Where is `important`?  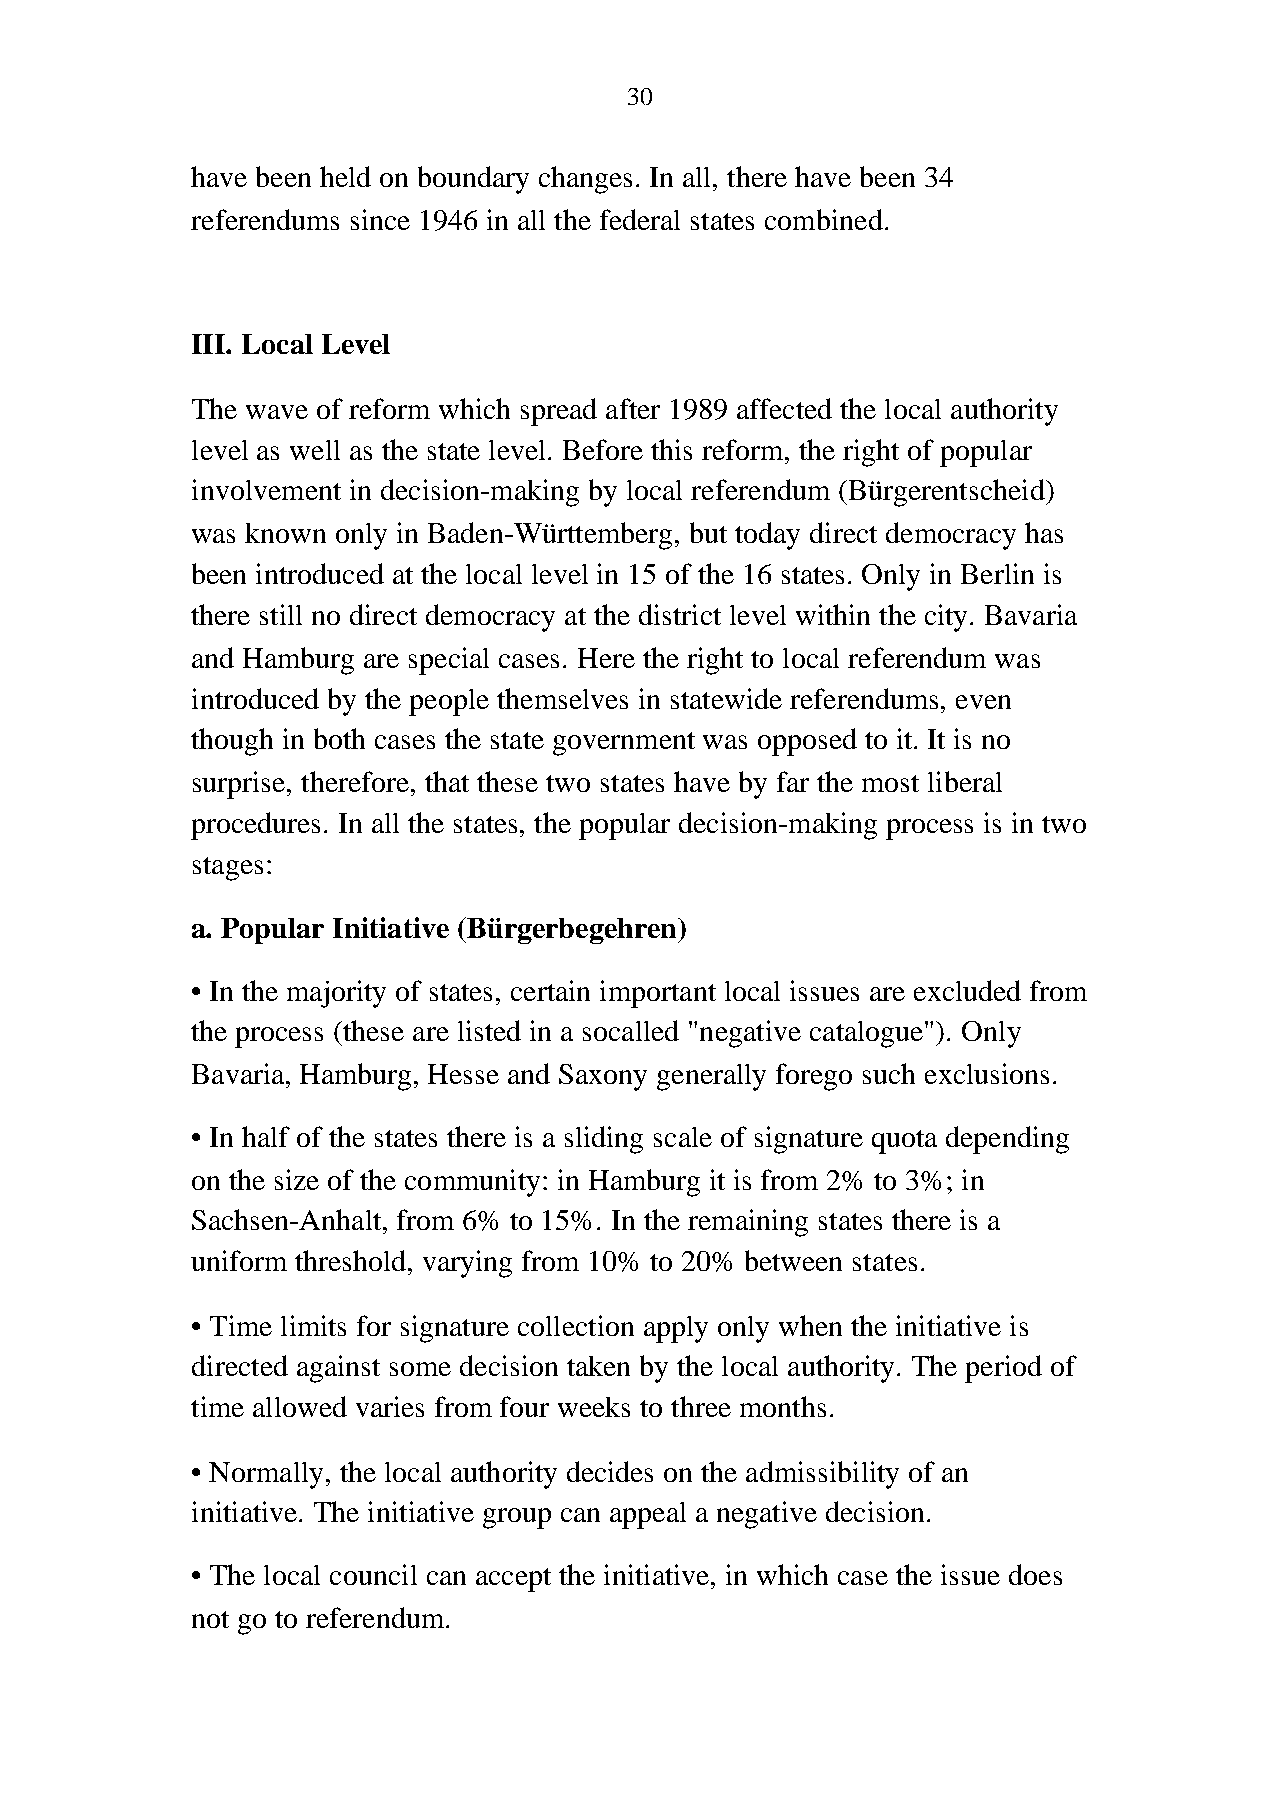 important is located at coordinates (658, 994).
